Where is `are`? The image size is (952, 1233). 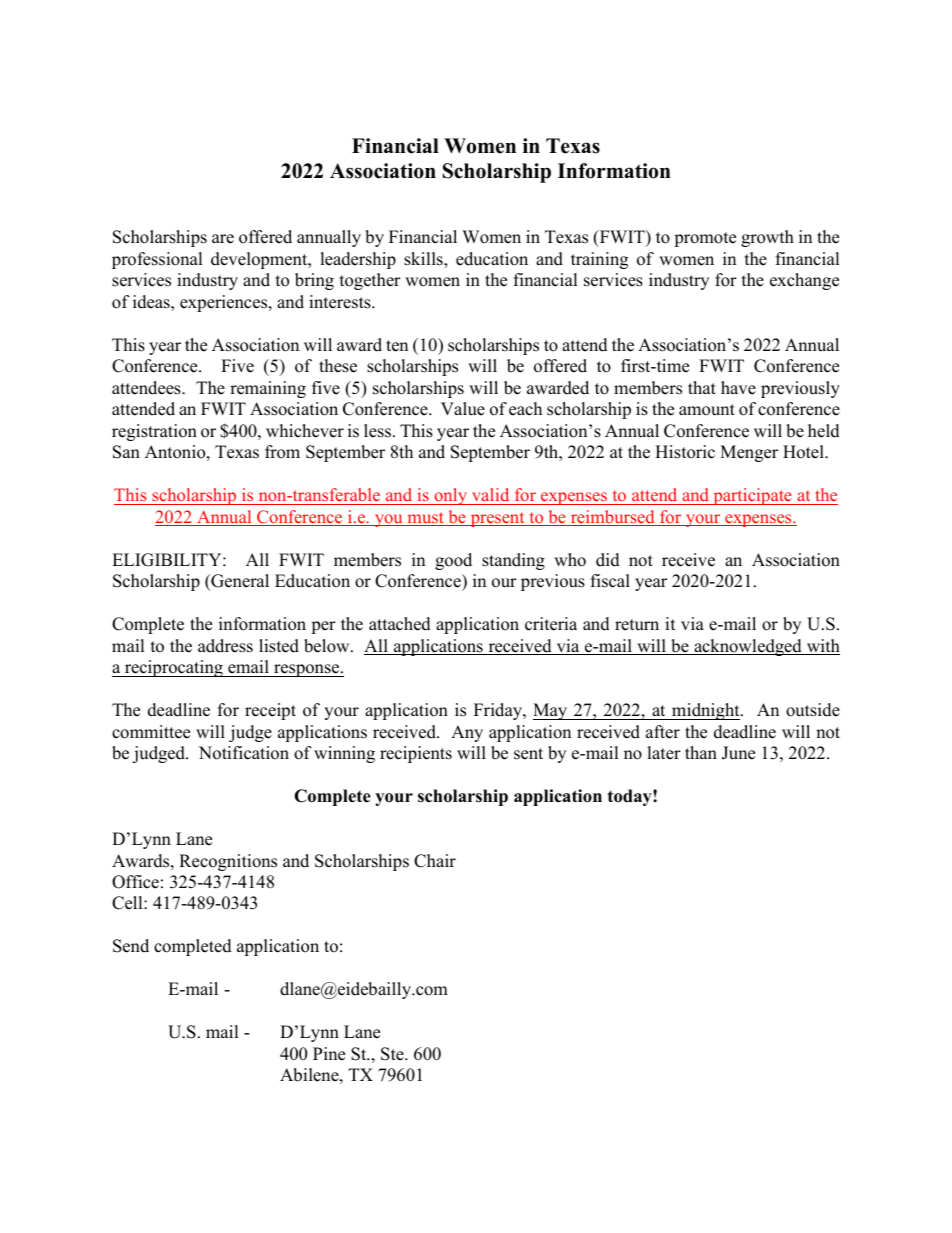 are is located at coordinates (223, 239).
